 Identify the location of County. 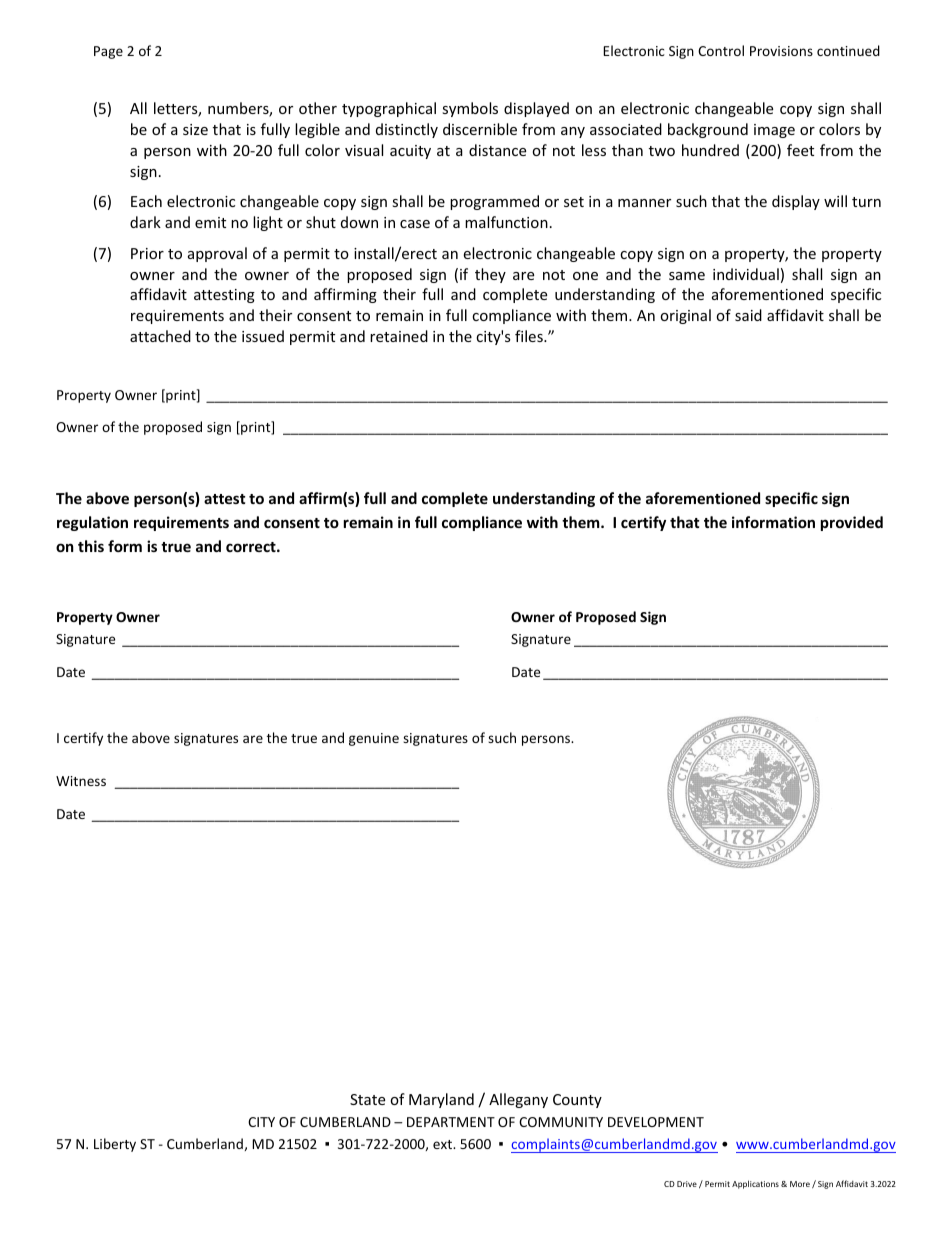
(577, 1101).
